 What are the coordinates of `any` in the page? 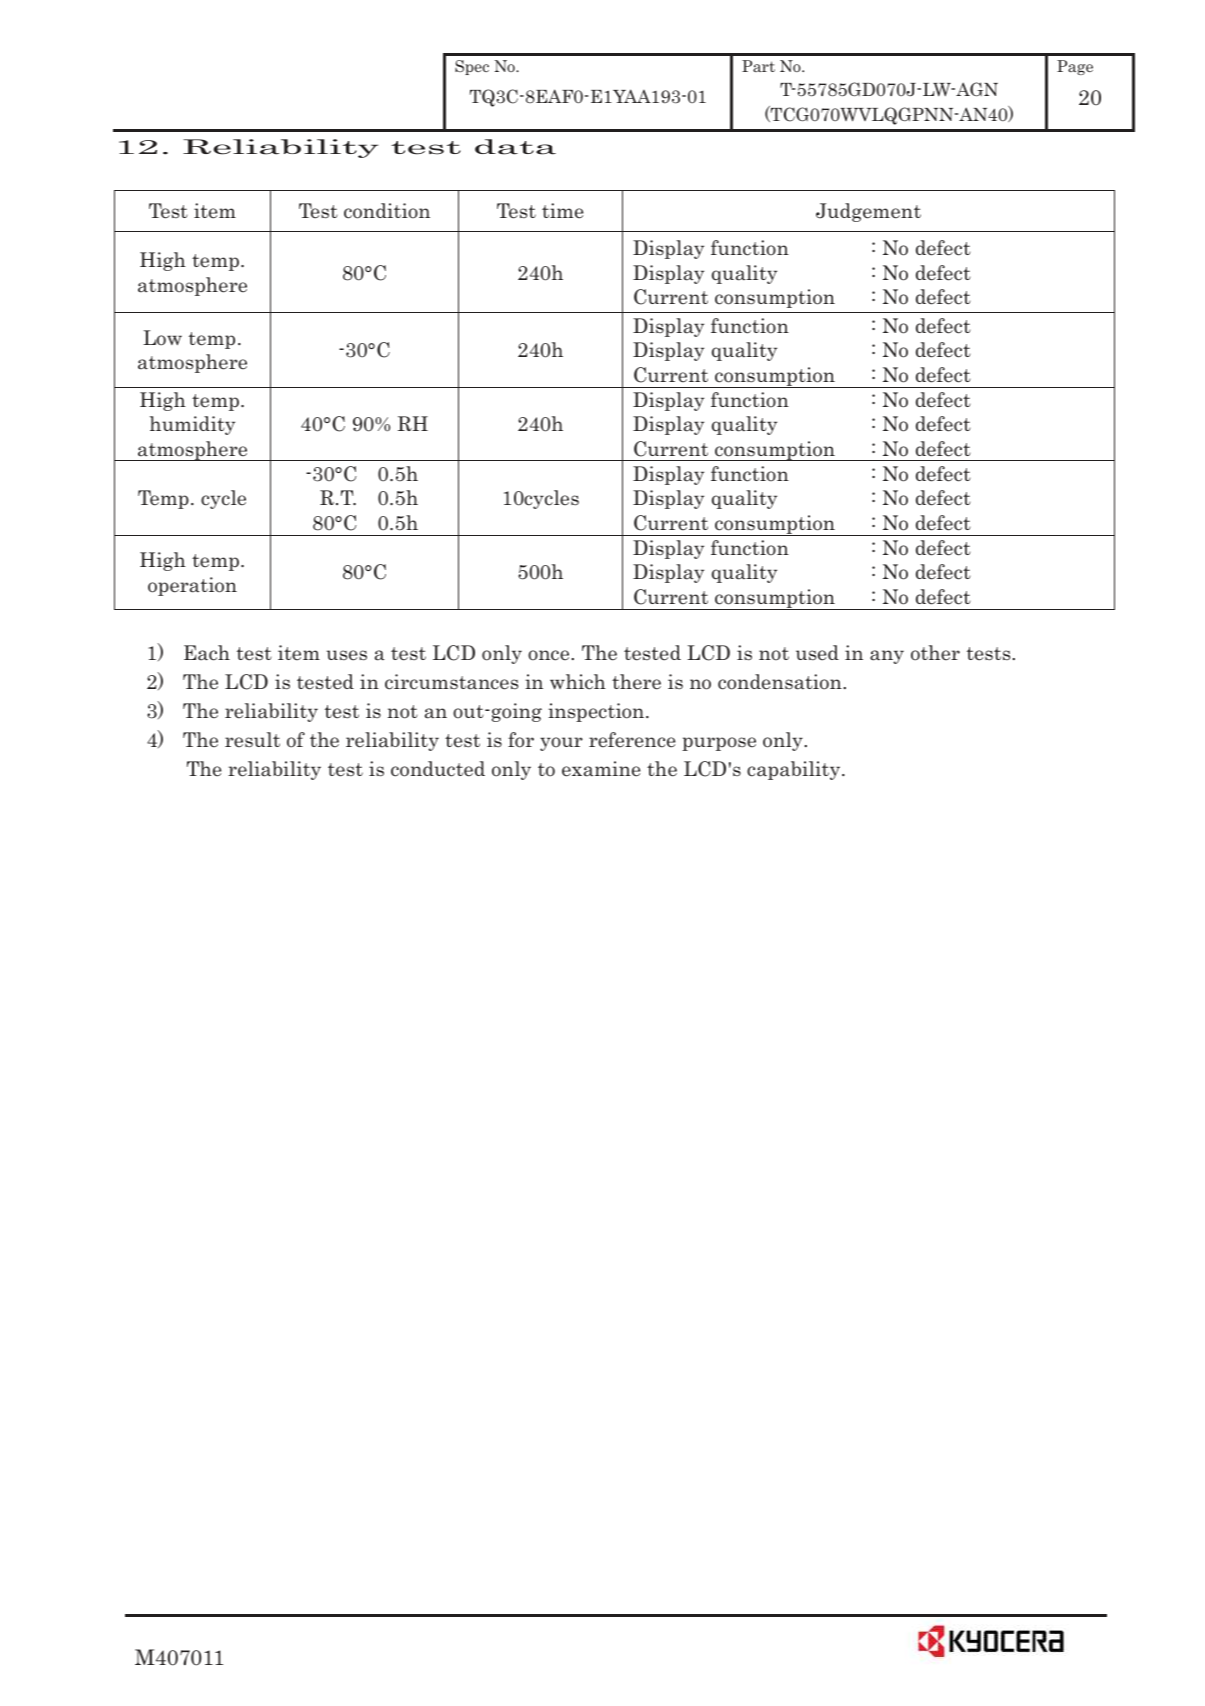 It's located at (887, 657).
